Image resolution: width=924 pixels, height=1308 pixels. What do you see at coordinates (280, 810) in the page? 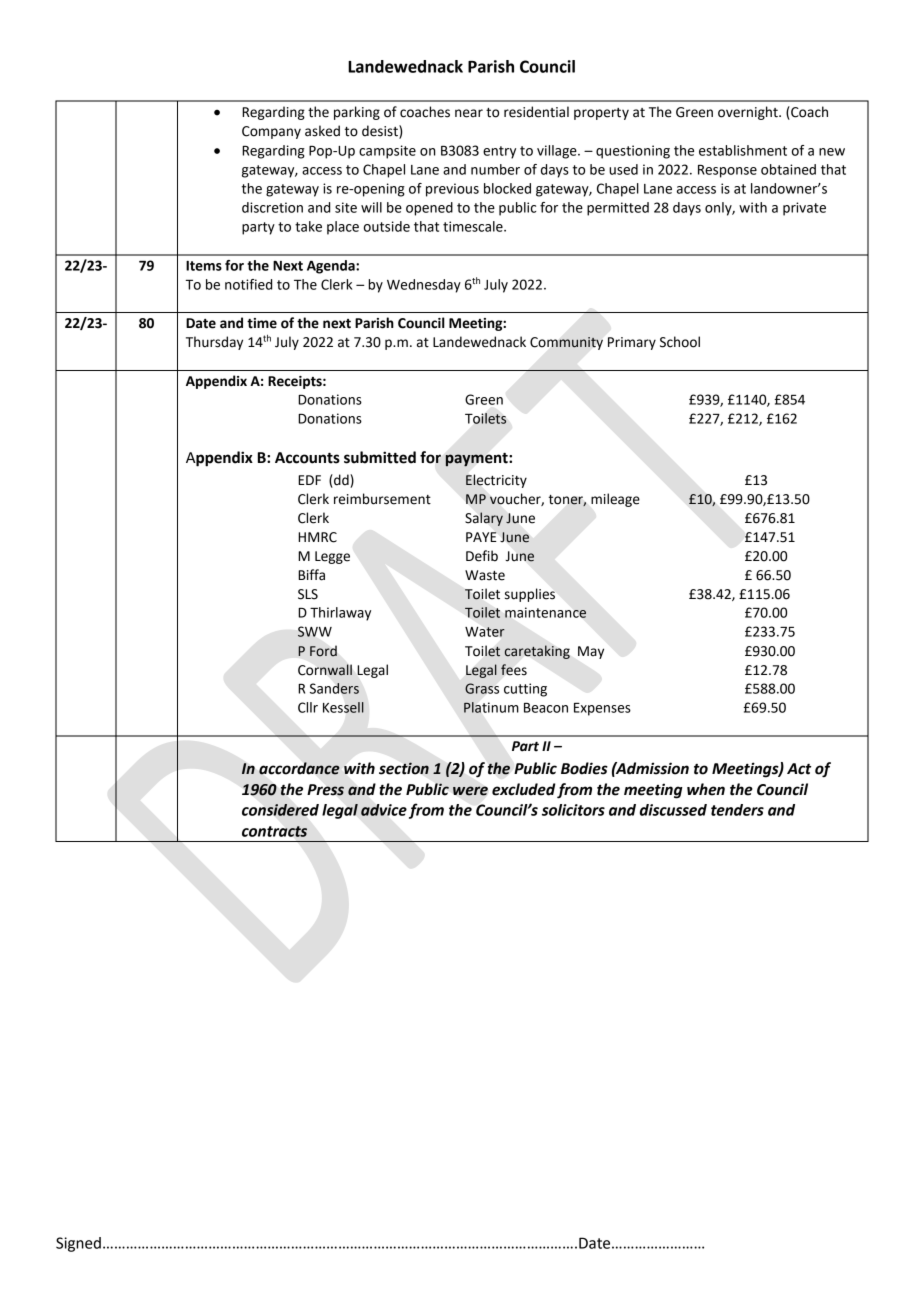
I see `considered` at bounding box center [280, 810].
